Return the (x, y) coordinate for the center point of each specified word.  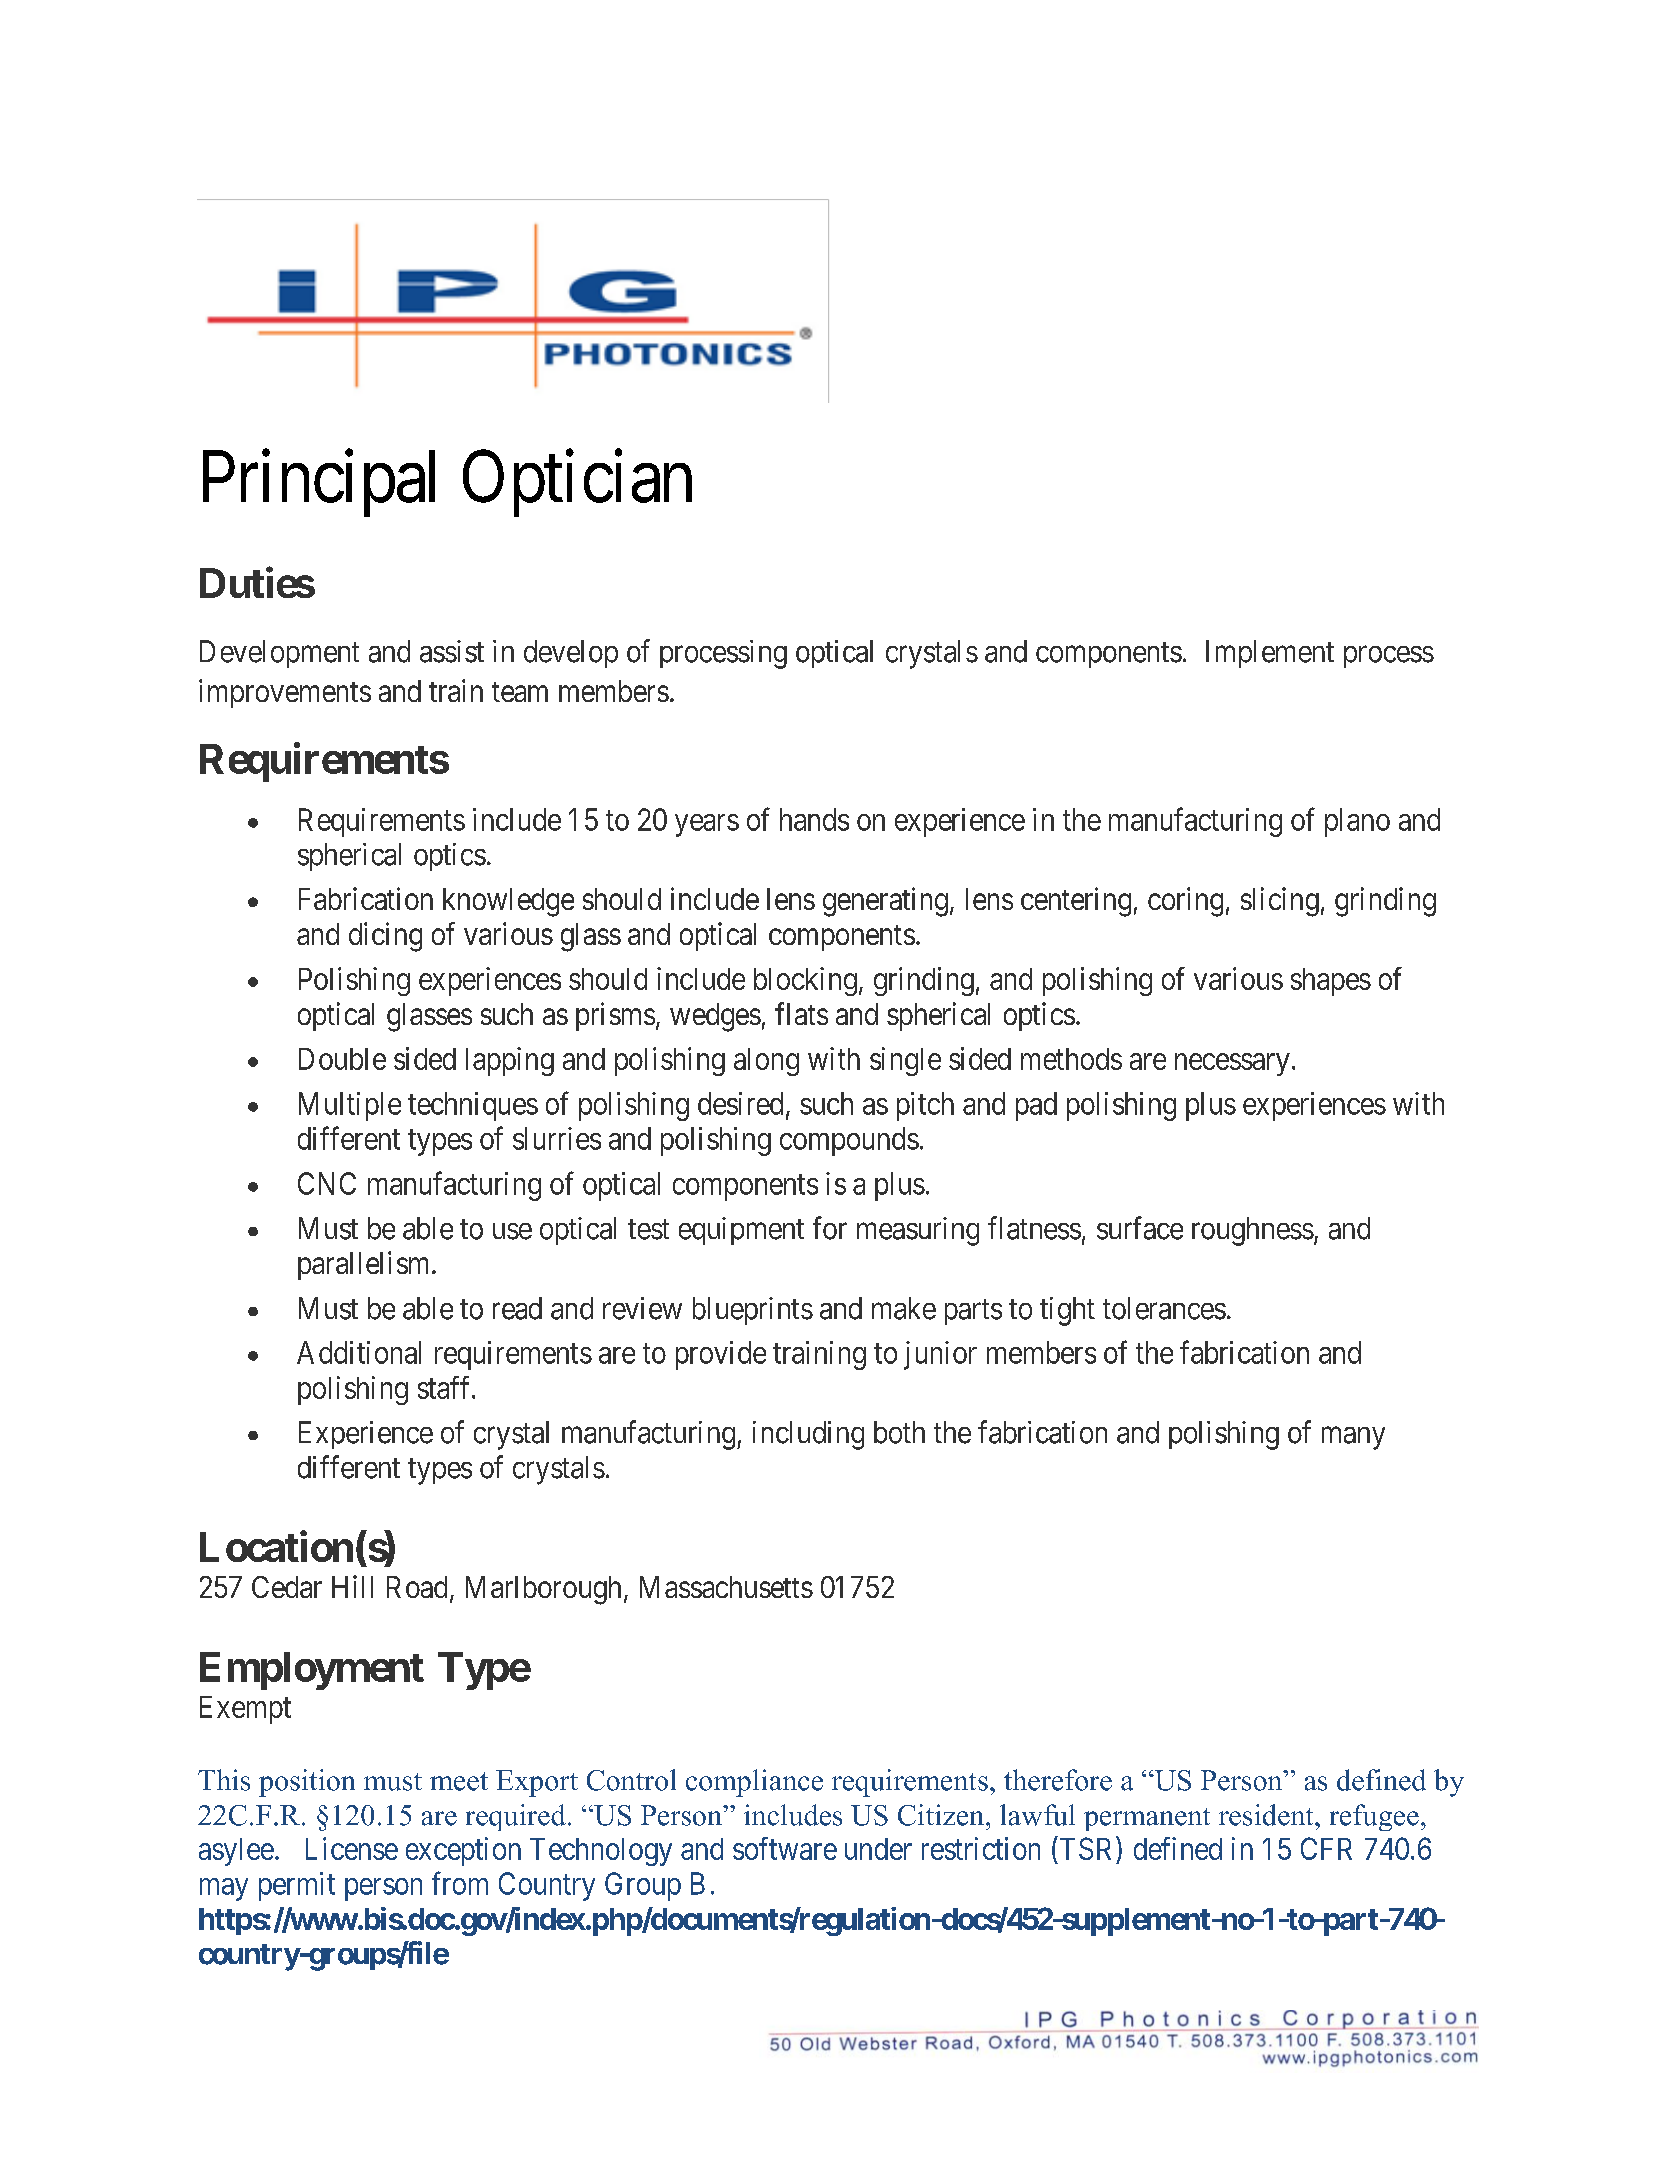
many (1353, 1438)
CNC (327, 1183)
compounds (849, 1141)
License (352, 1848)
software (785, 1848)
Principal (319, 484)
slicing (1280, 902)
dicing (385, 937)
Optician (577, 484)
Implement (1270, 654)
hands (814, 819)
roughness (1253, 1231)
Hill (352, 1586)
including (808, 1435)
